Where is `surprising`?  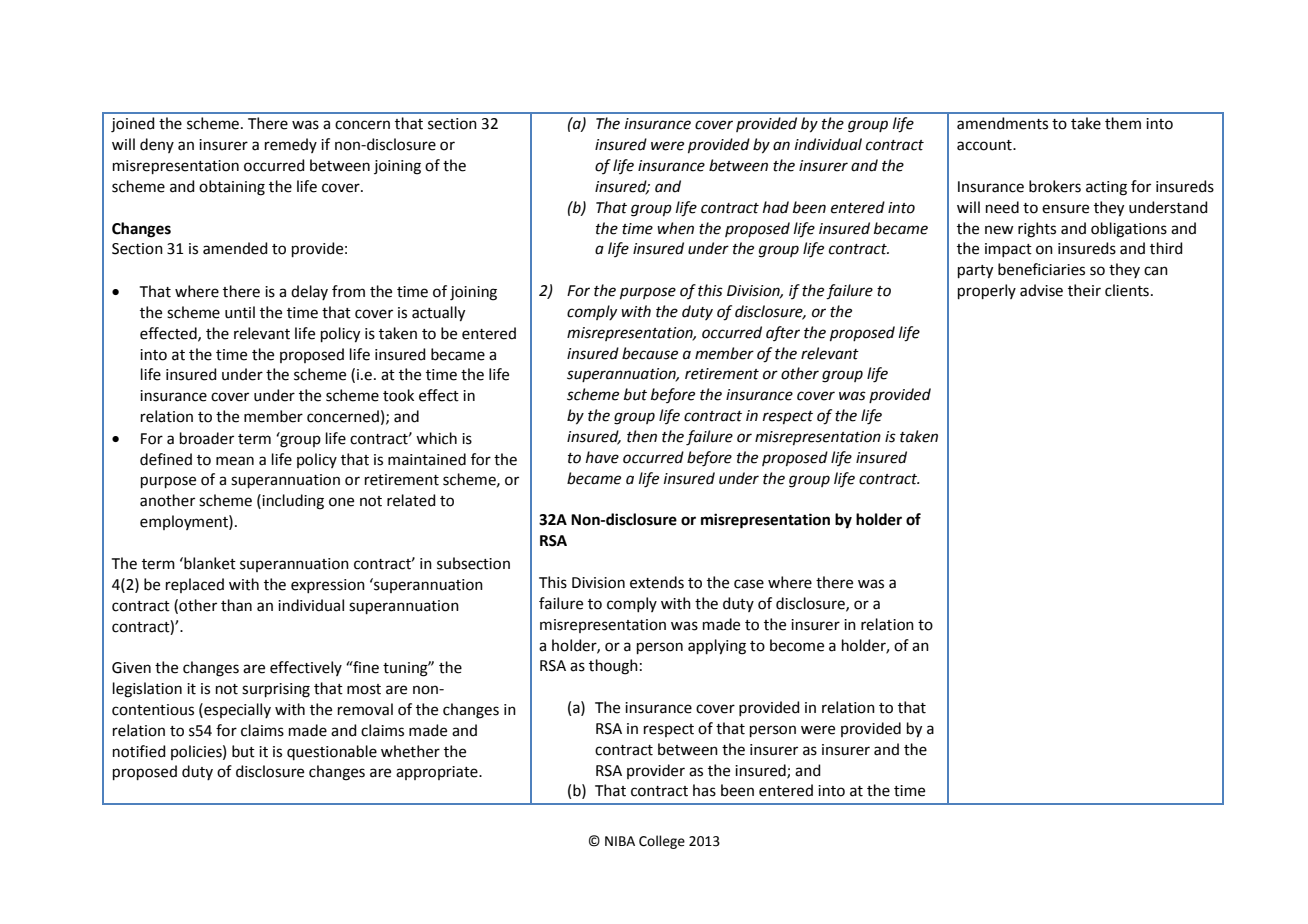 surprising is located at coordinates (276, 690).
